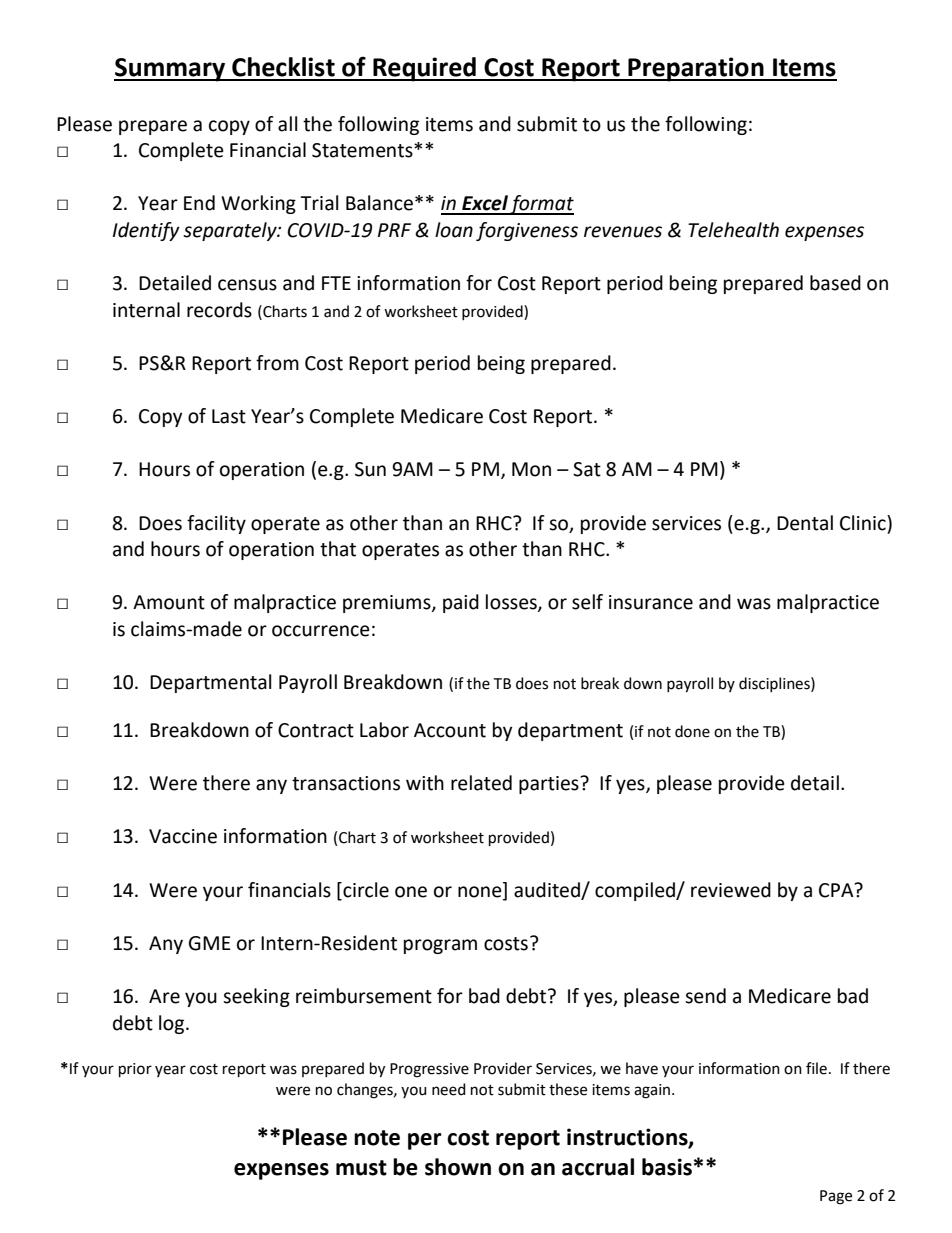  What do you see at coordinates (527, 231) in the image?
I see `forgiveness` at bounding box center [527, 231].
